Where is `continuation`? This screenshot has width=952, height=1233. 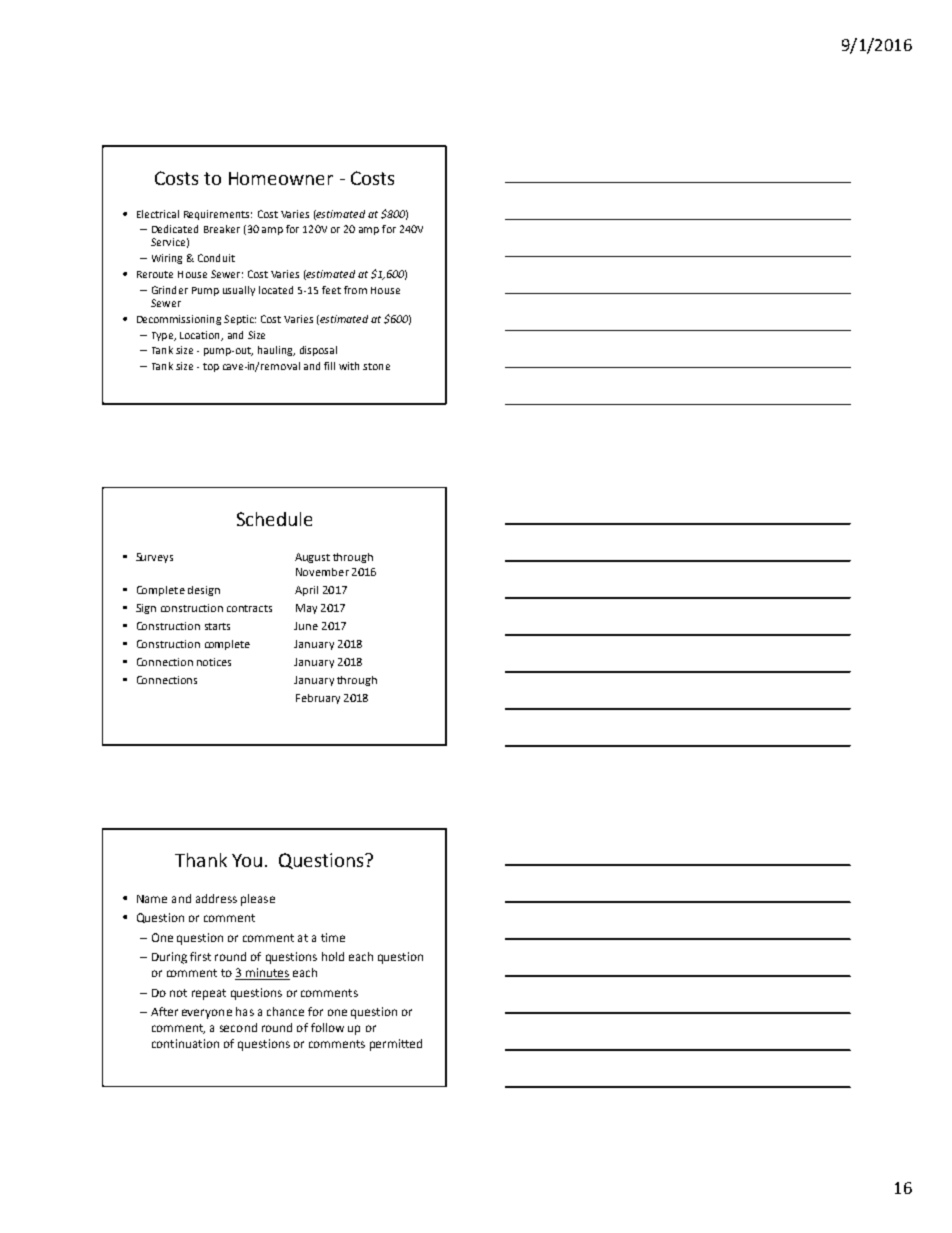 continuation is located at coordinates (185, 1043).
